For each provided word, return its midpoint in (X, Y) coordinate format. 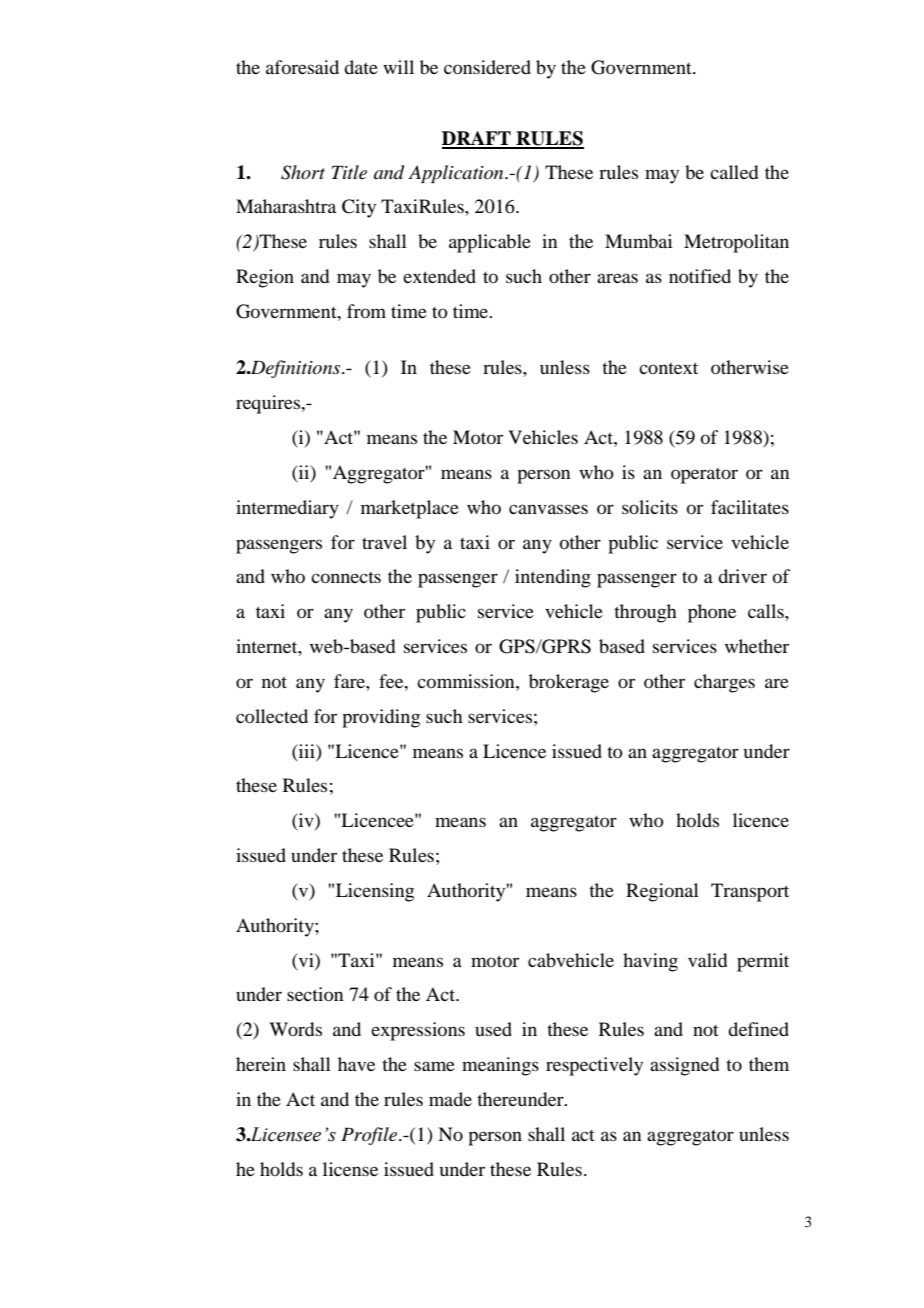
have (356, 1064)
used (493, 1029)
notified (700, 276)
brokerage (569, 683)
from (366, 311)
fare (350, 681)
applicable (490, 243)
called (734, 172)
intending (553, 578)
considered (487, 67)
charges (724, 683)
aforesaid (302, 67)
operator (704, 476)
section (315, 994)
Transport (750, 892)
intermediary (287, 509)
